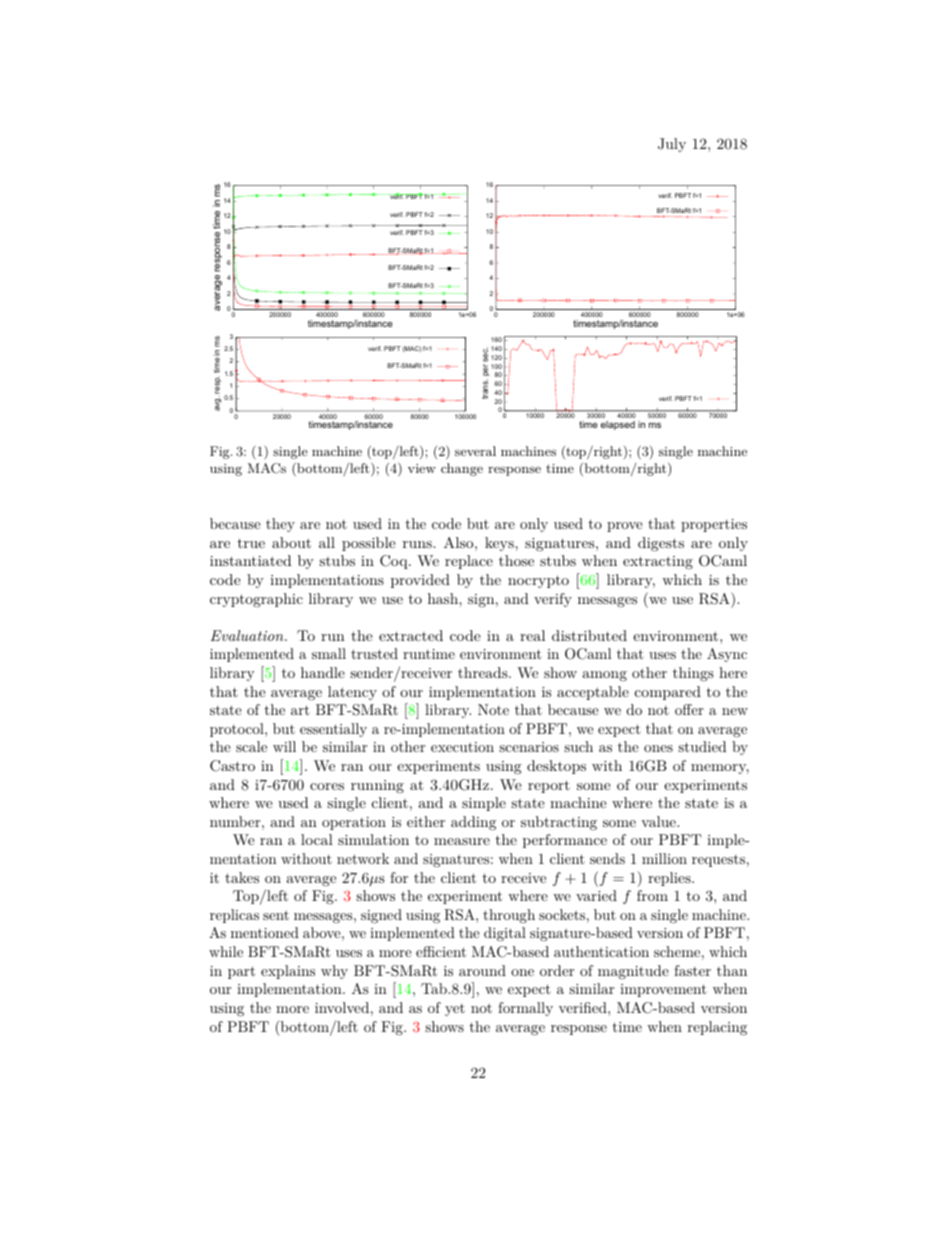 This page has width=952, height=1233. Describe the element at coordinates (658, 562) in the page. I see `extracting` at that location.
